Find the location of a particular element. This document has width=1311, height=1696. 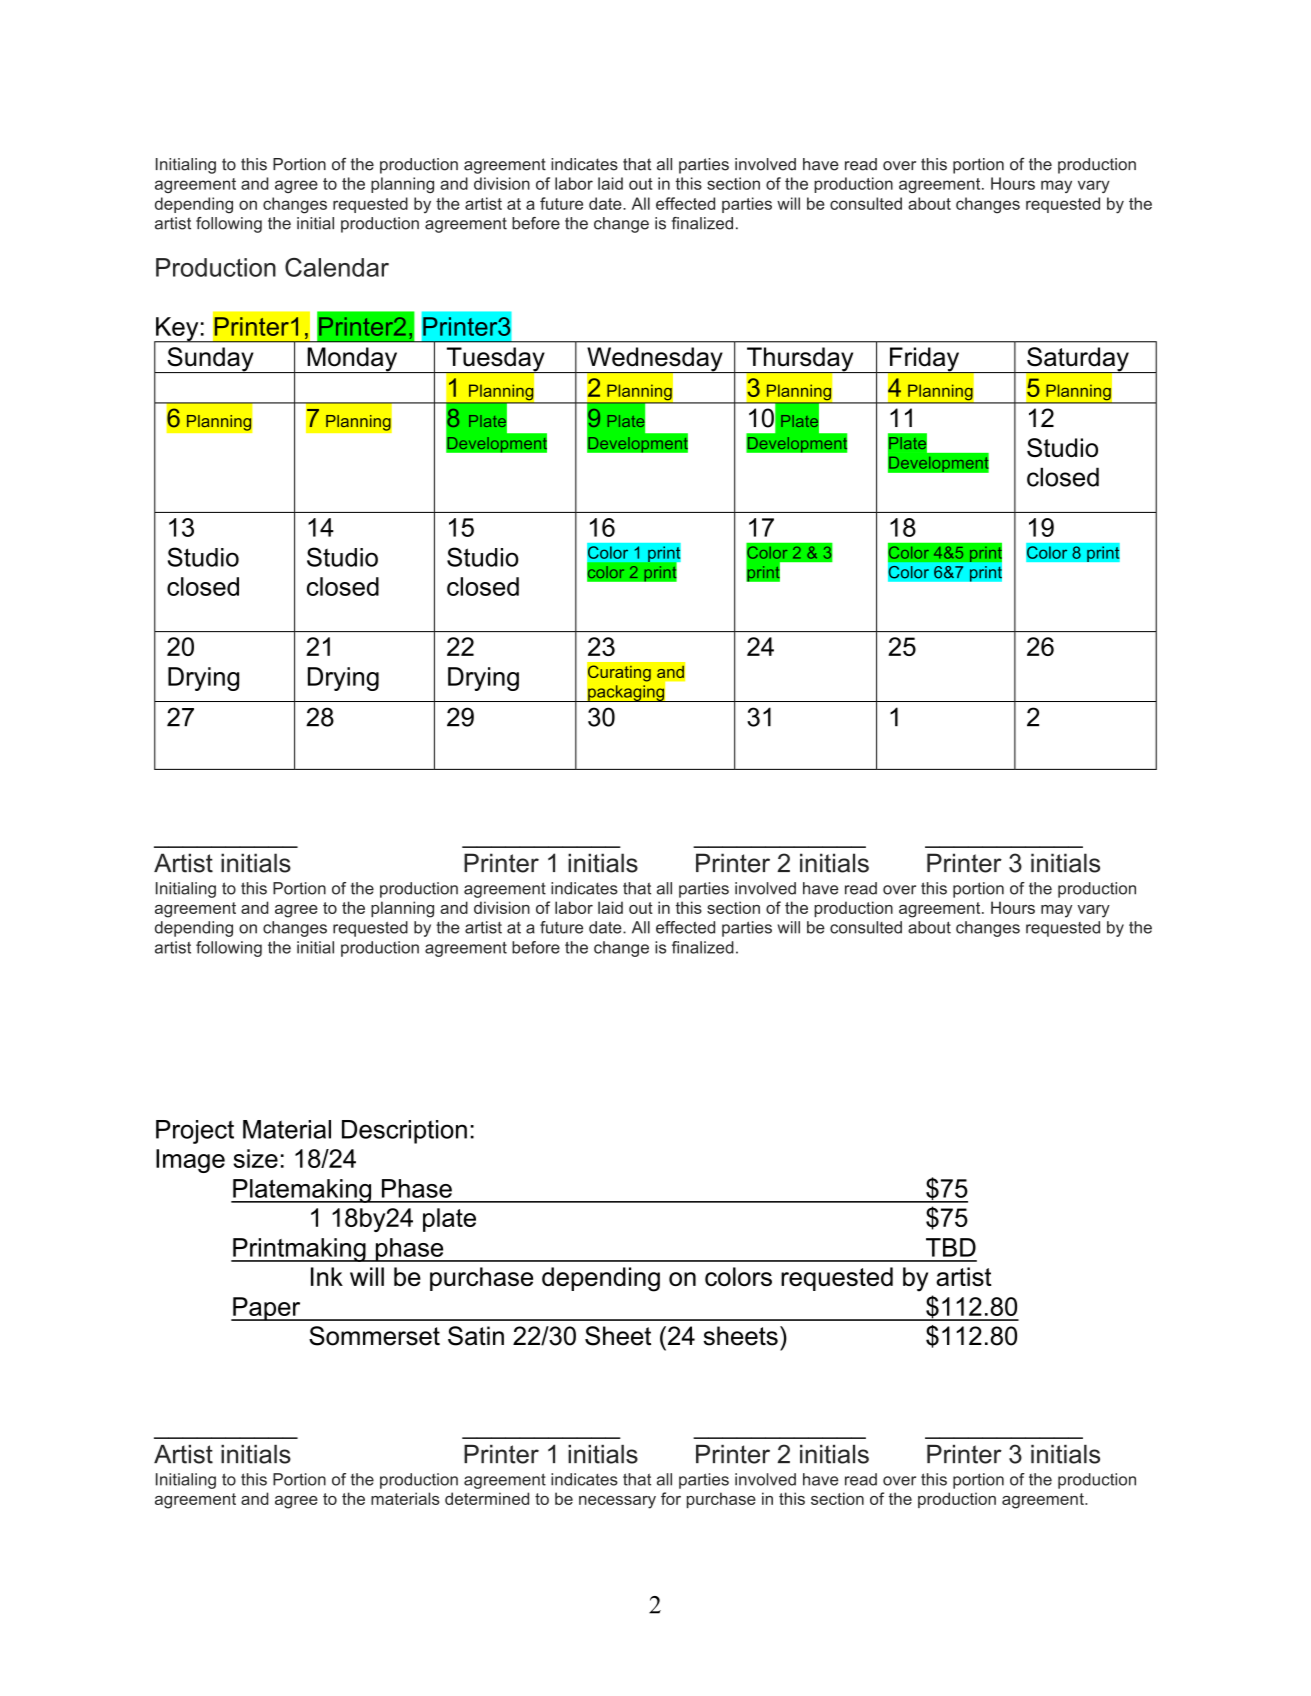

Monday is located at coordinates (352, 360).
